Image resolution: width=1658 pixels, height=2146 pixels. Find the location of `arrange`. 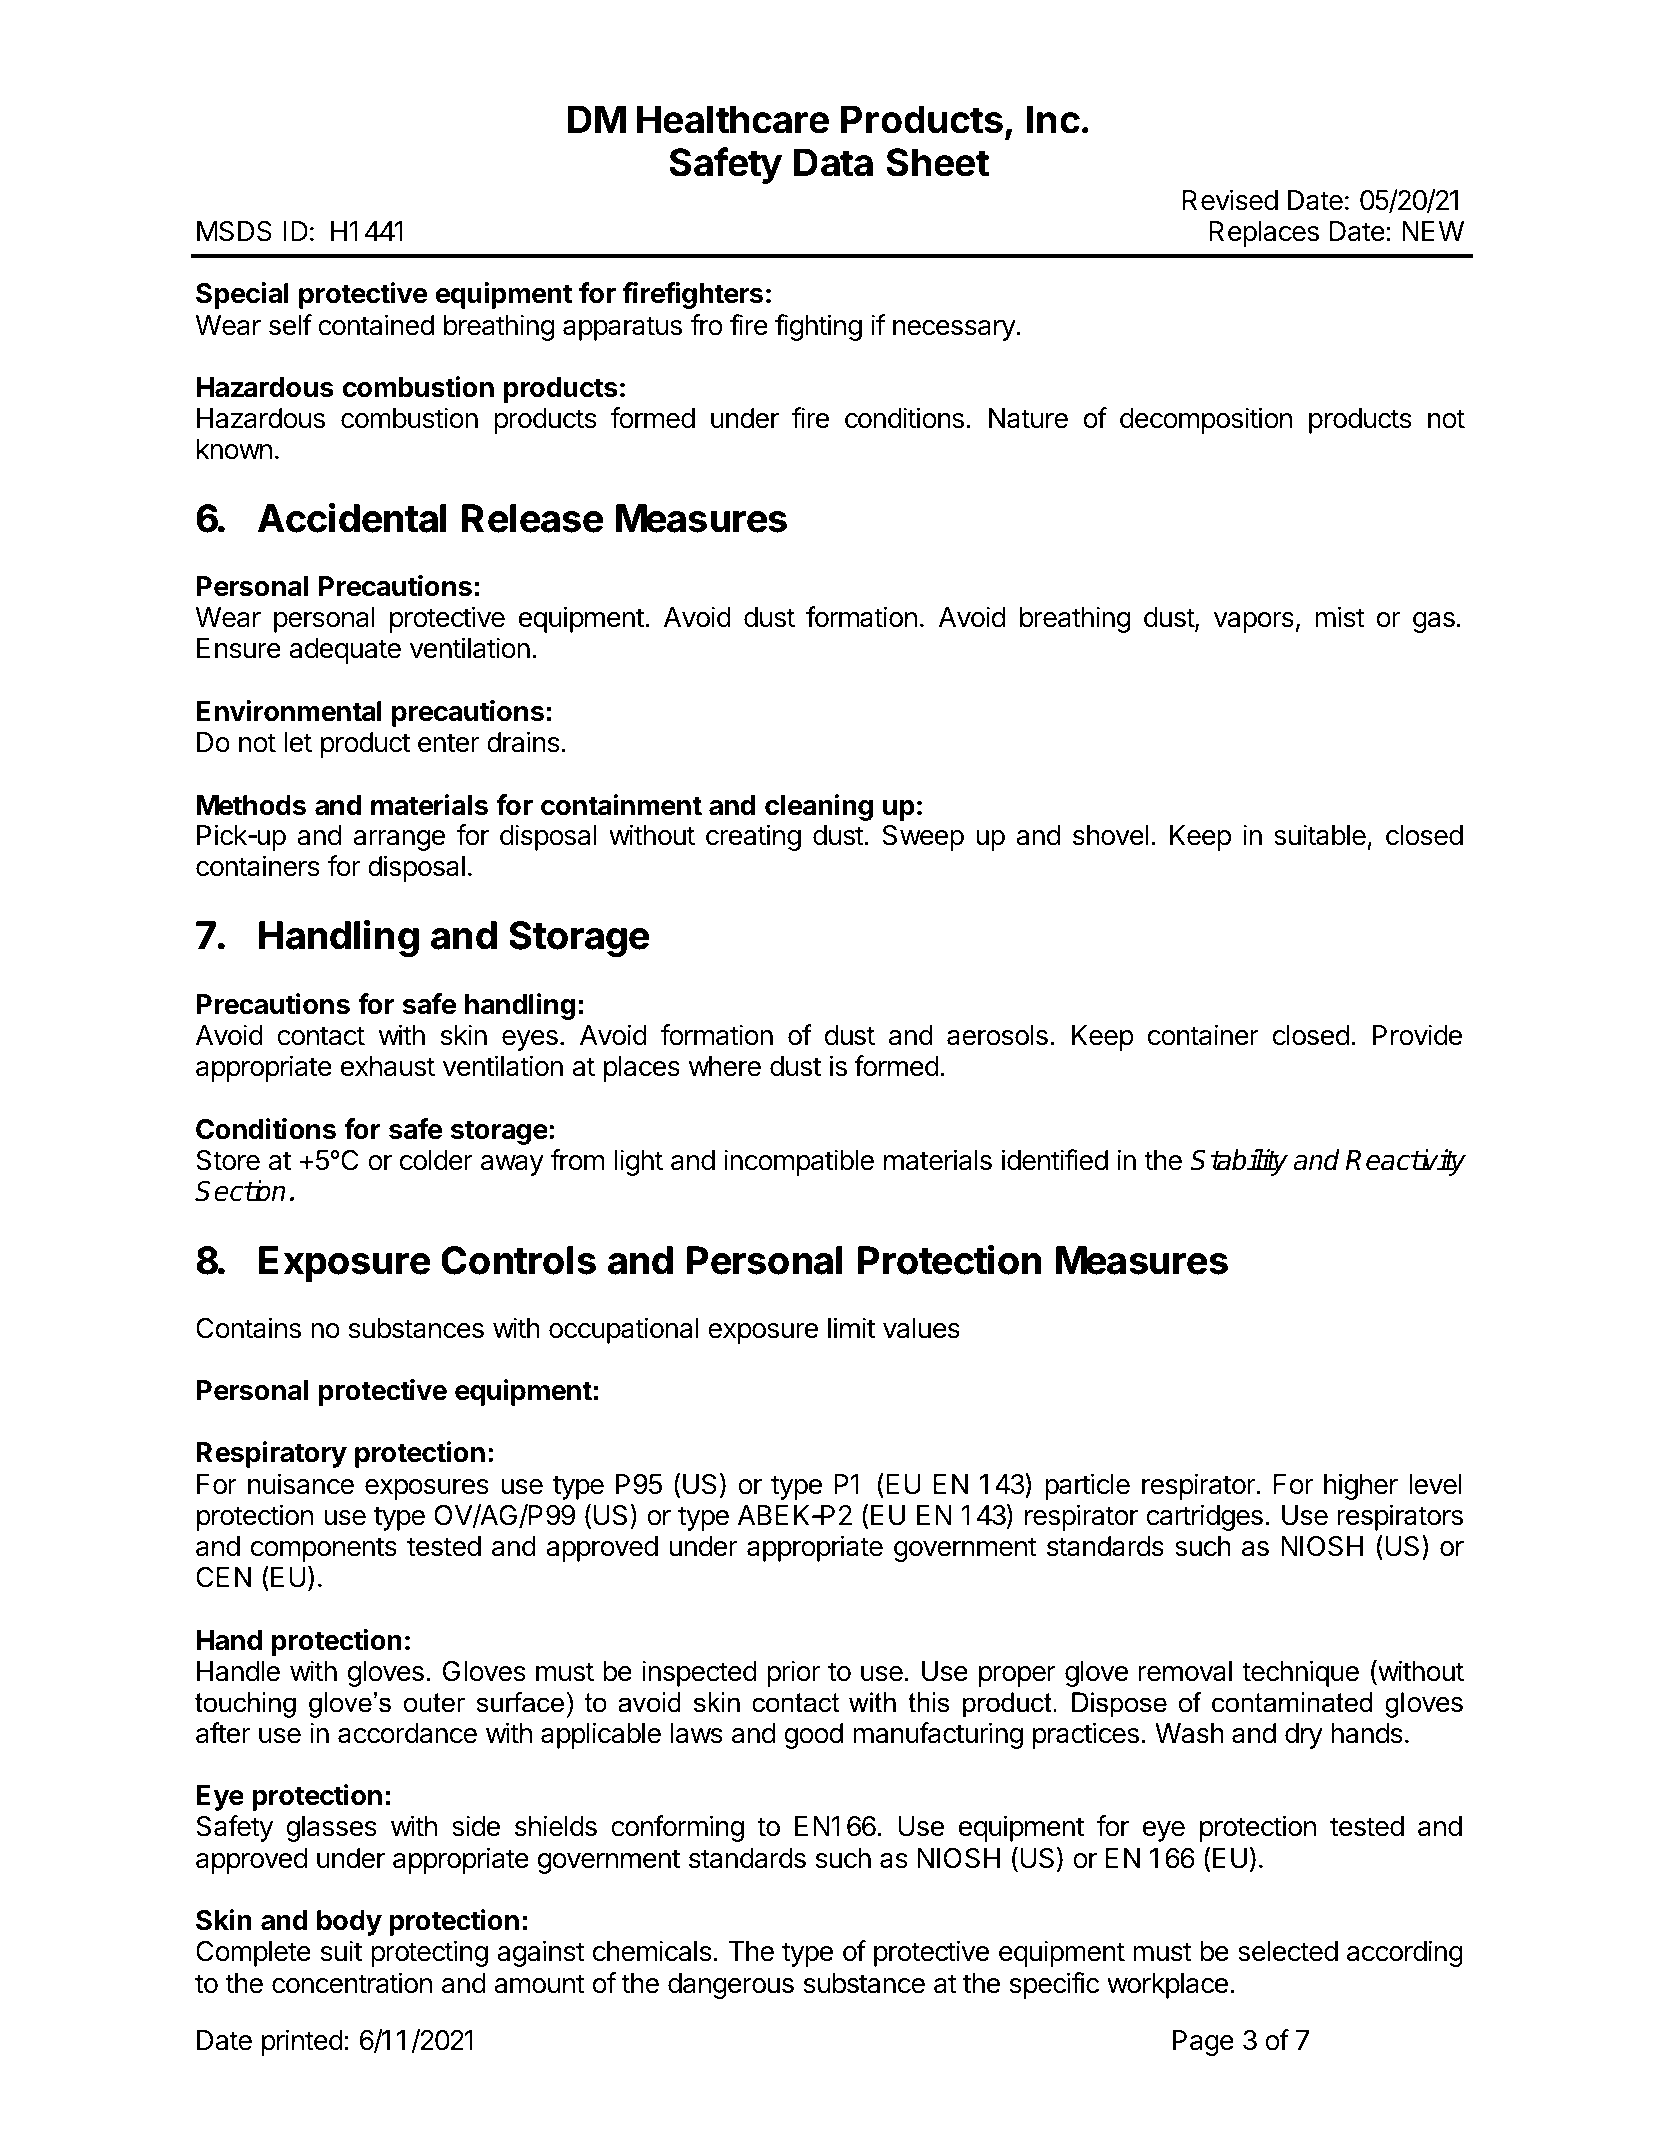

arrange is located at coordinates (399, 840).
